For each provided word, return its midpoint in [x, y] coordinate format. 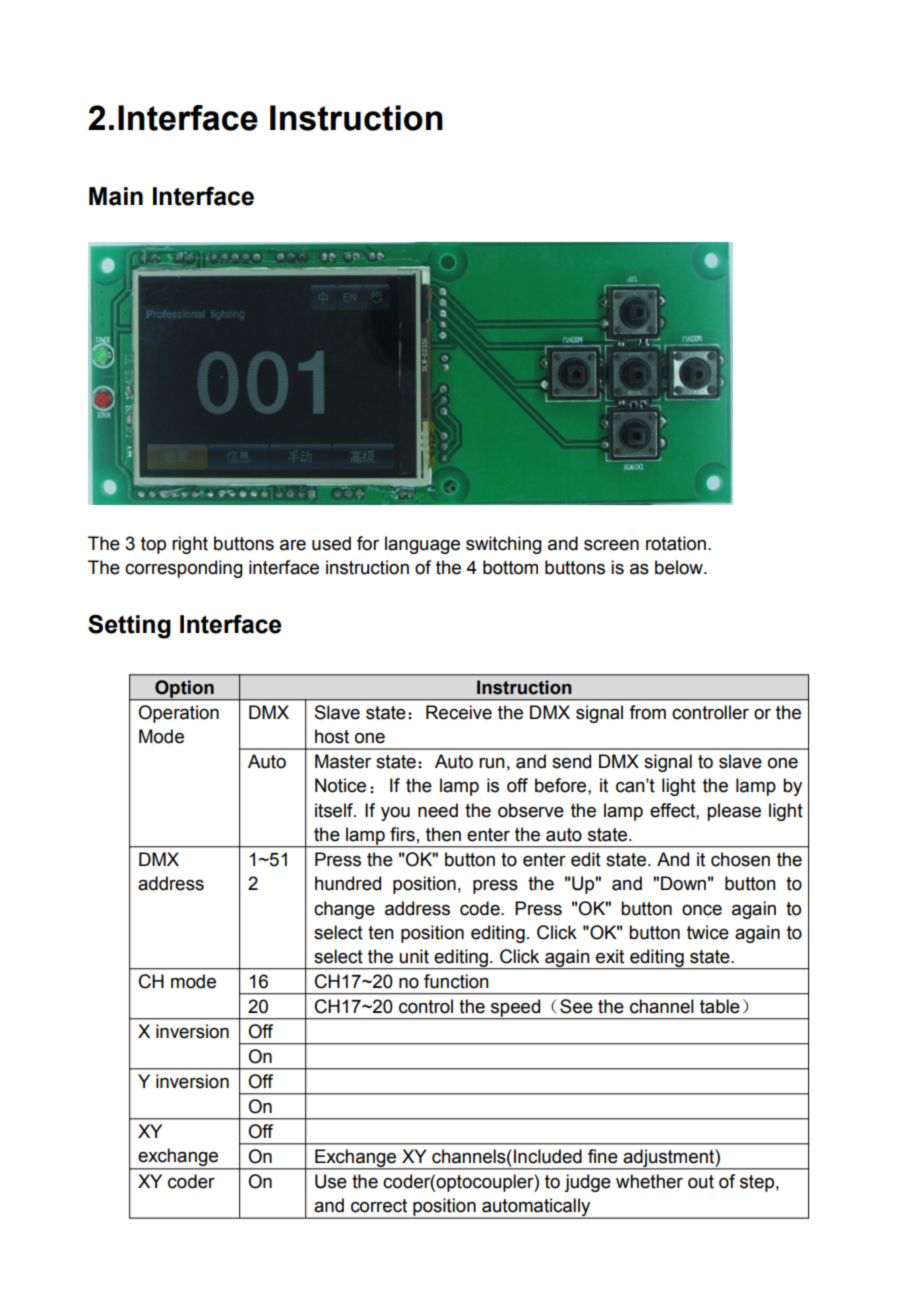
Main [116, 196]
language [422, 545]
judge [587, 1183]
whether [649, 1181]
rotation [676, 543]
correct [379, 1206]
